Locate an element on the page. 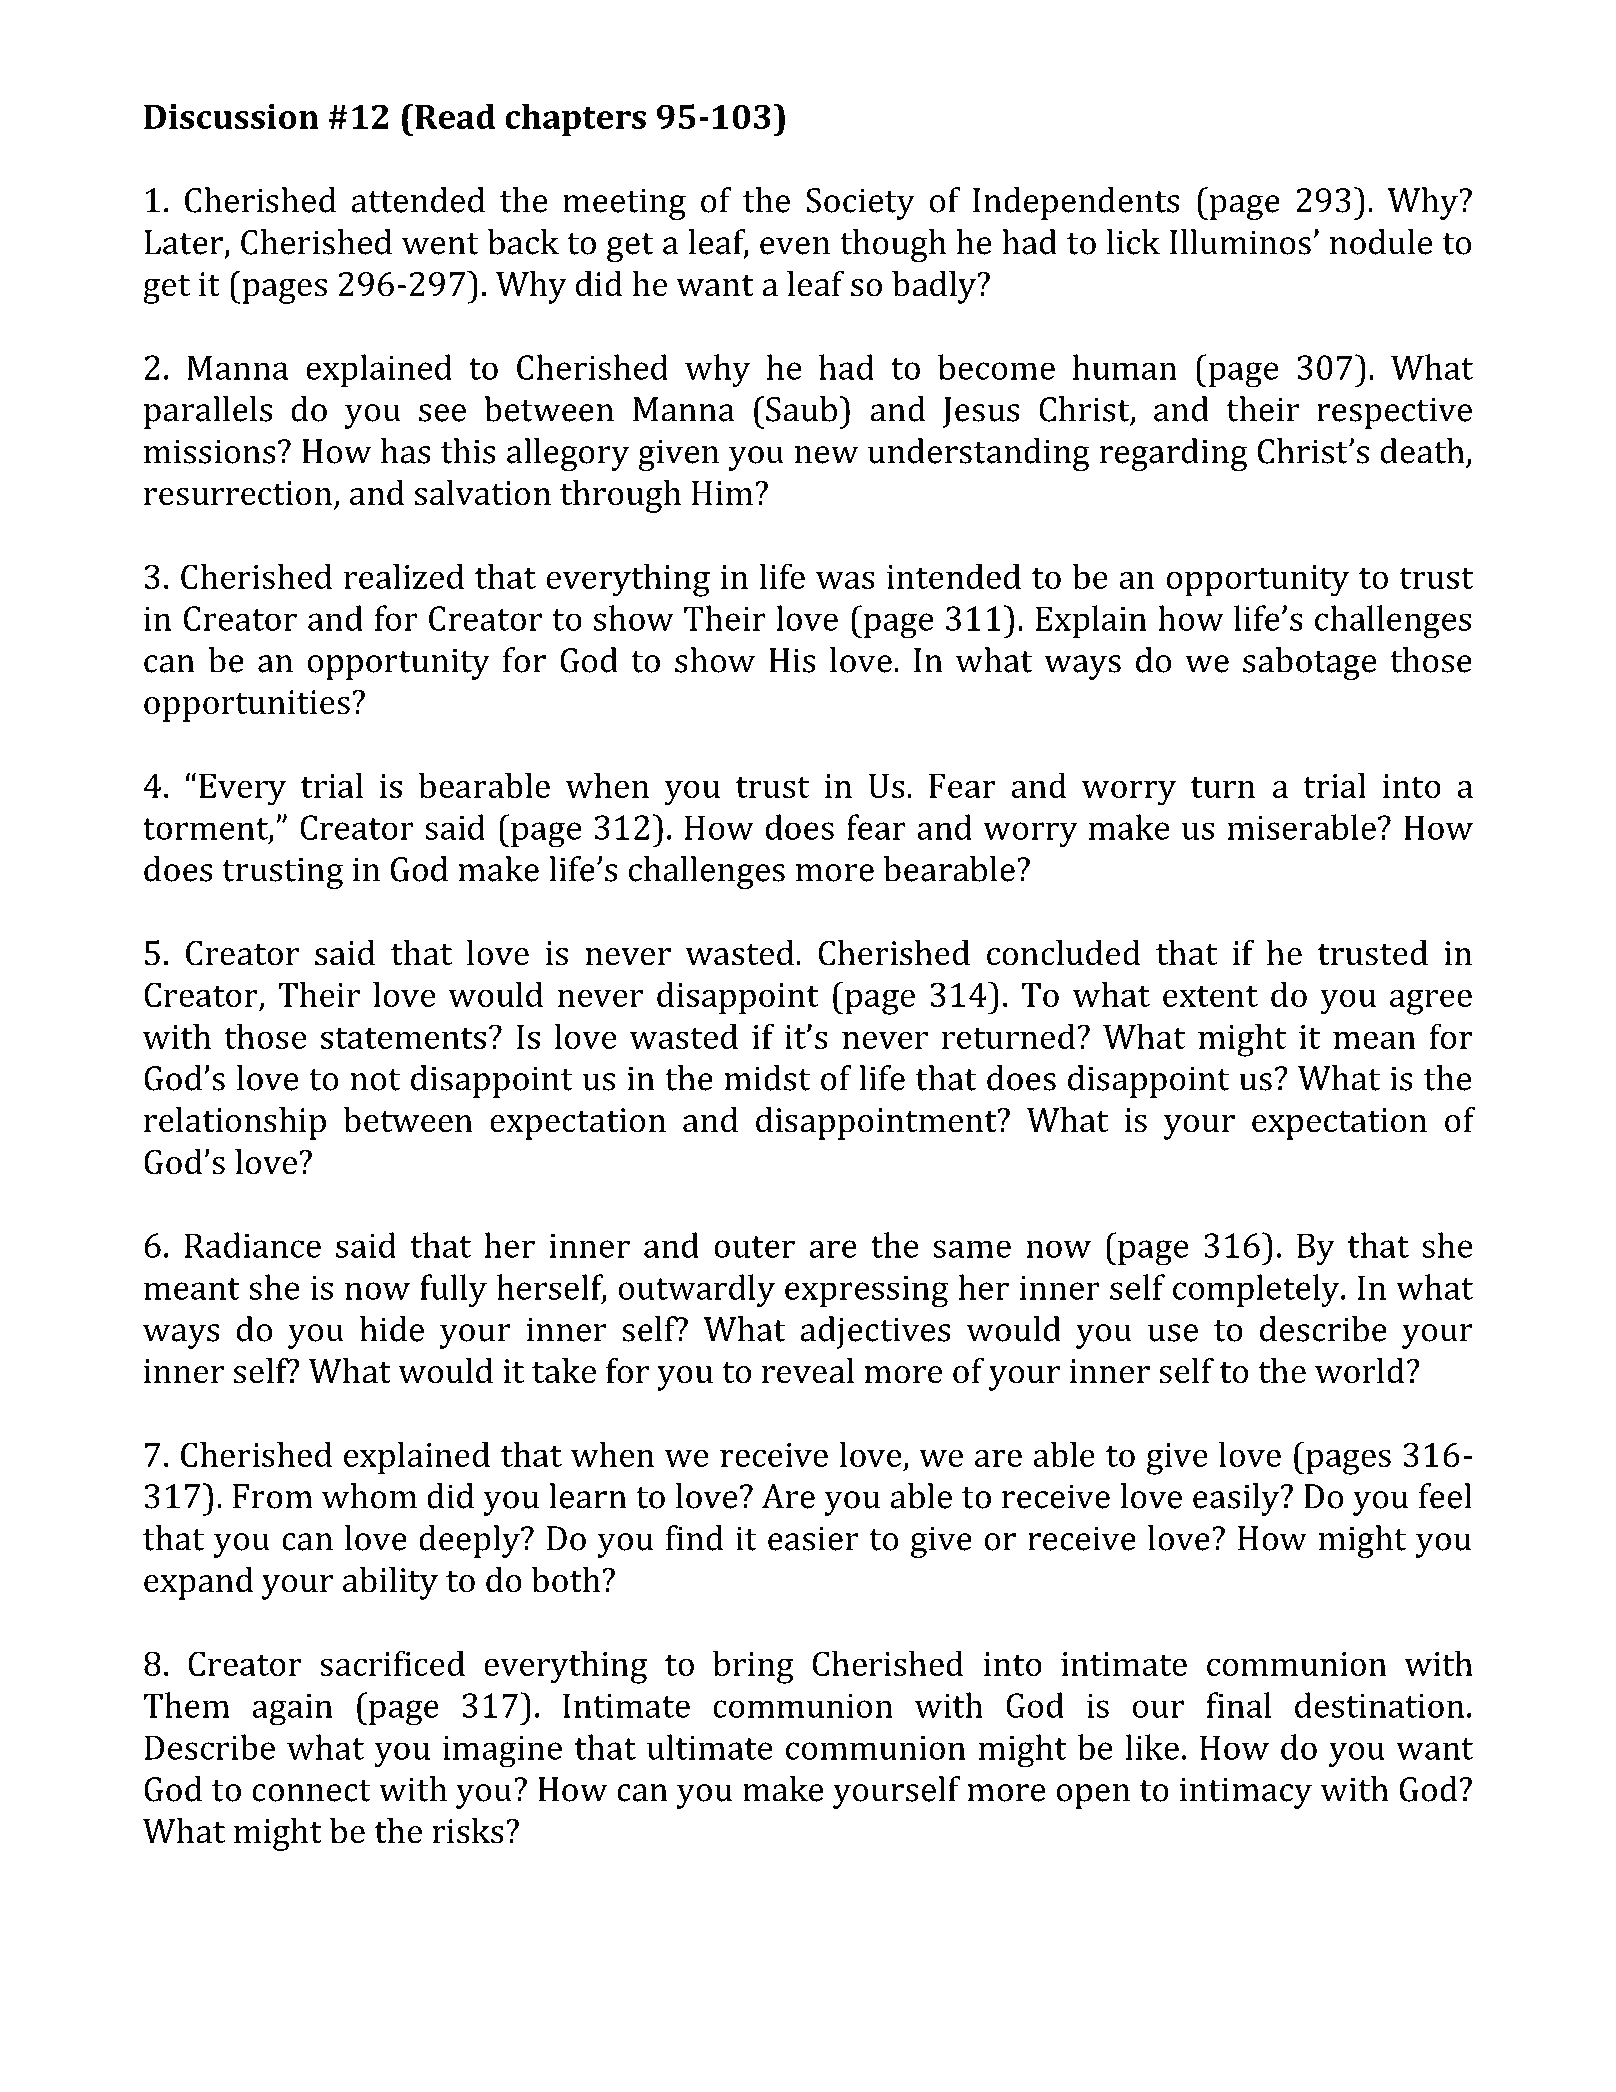 Image resolution: width=1616 pixels, height=2092 pixels. Society is located at coordinates (860, 204).
